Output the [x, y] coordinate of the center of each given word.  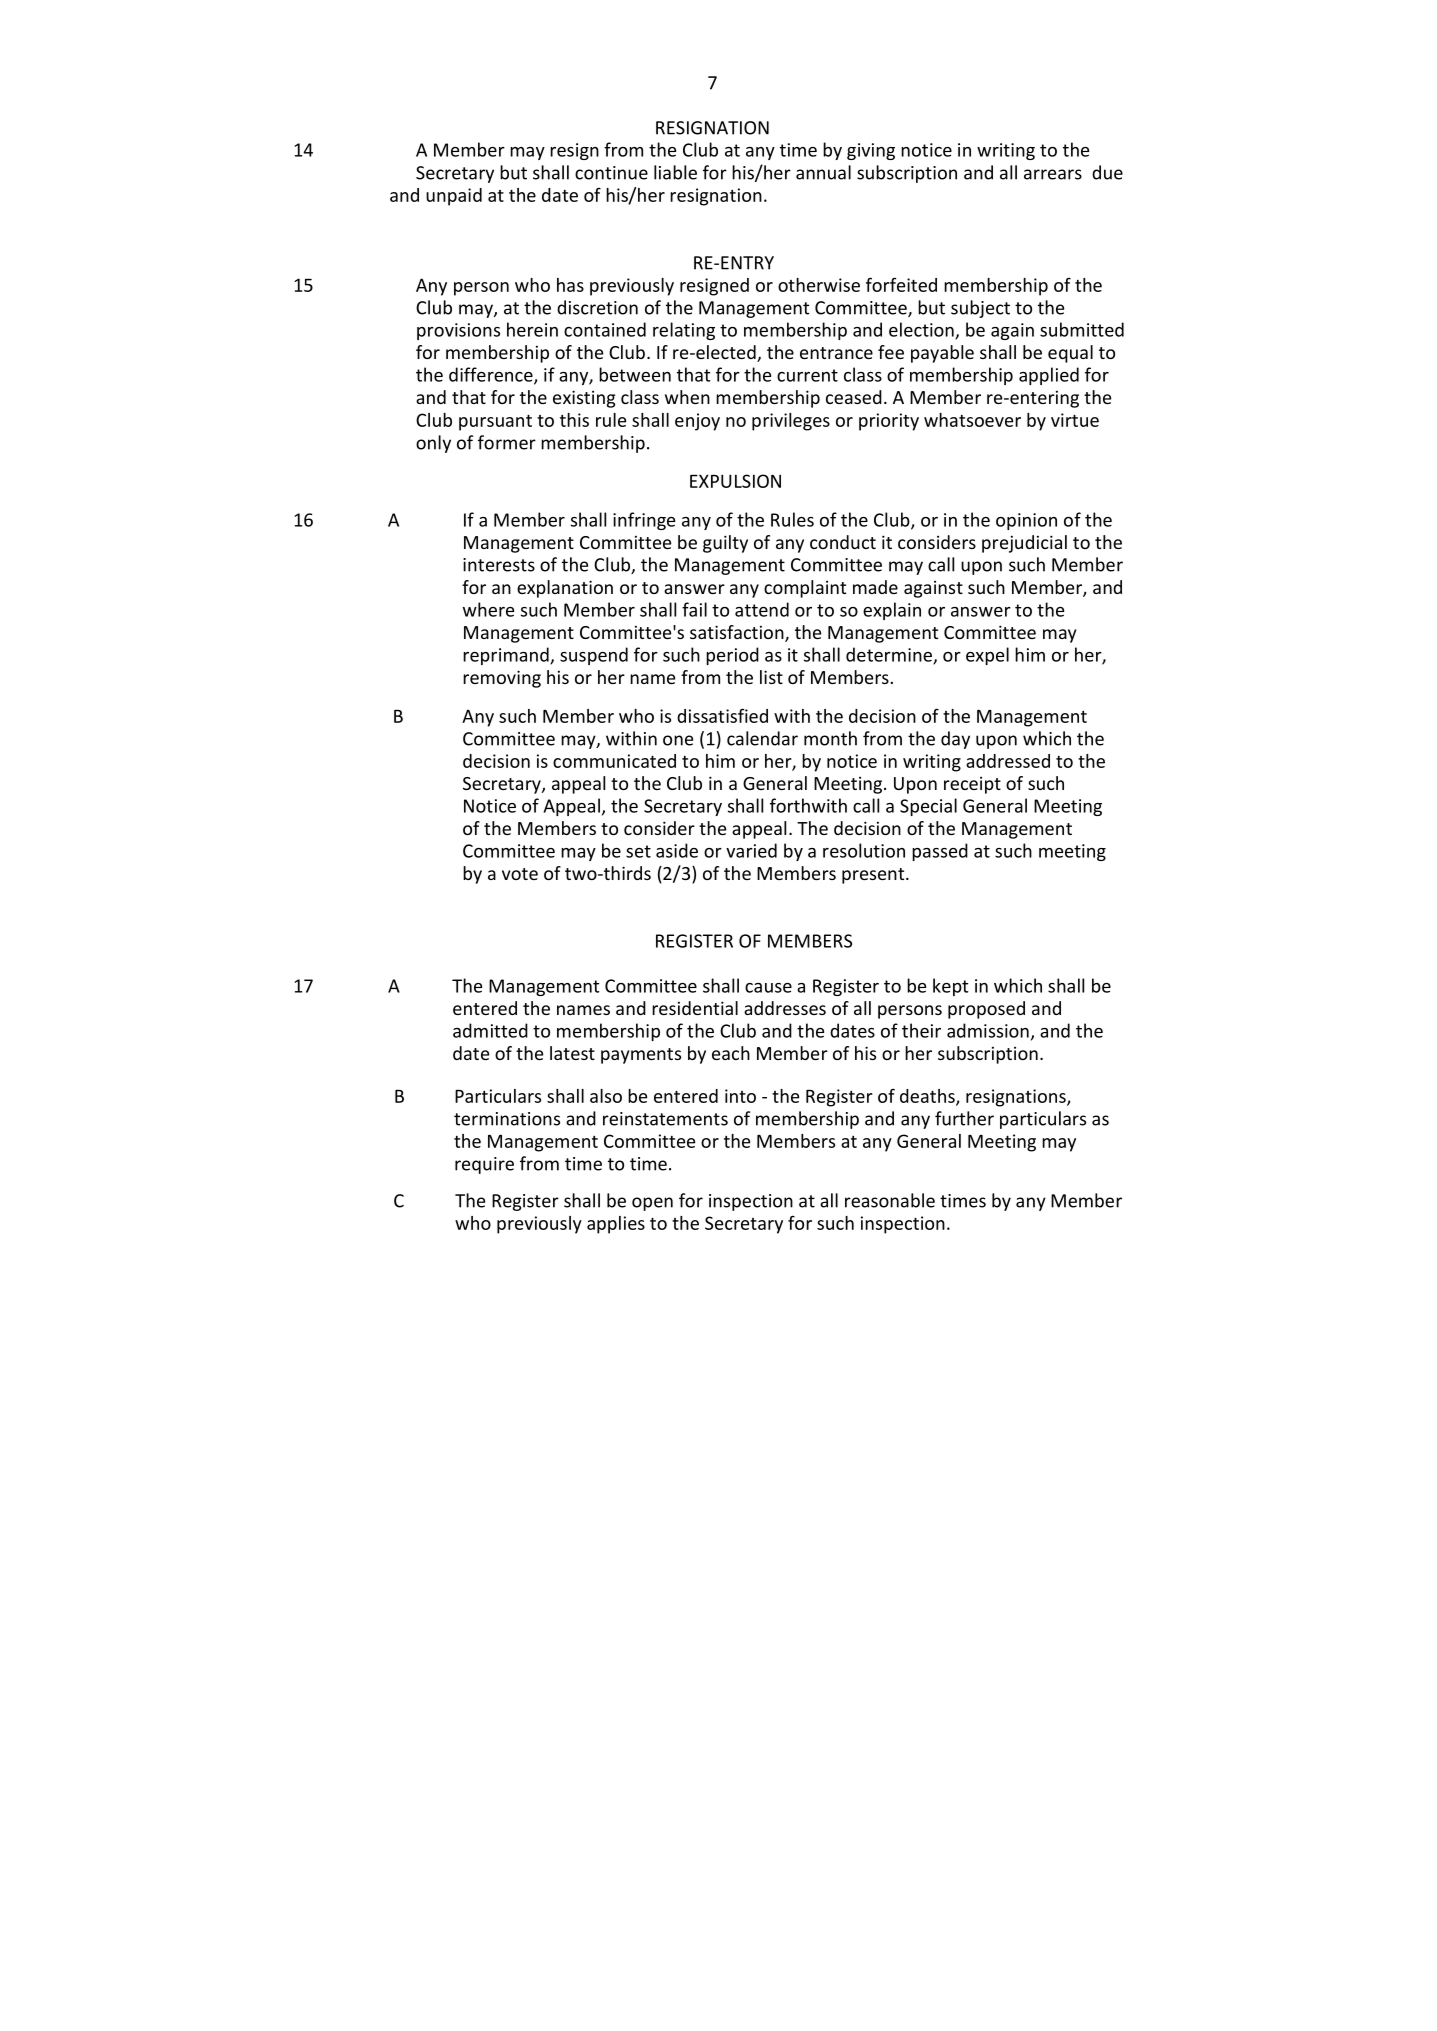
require [484, 1165]
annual [823, 172]
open [652, 1204]
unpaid [454, 197]
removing [502, 679]
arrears [1053, 174]
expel [987, 656]
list [771, 677]
